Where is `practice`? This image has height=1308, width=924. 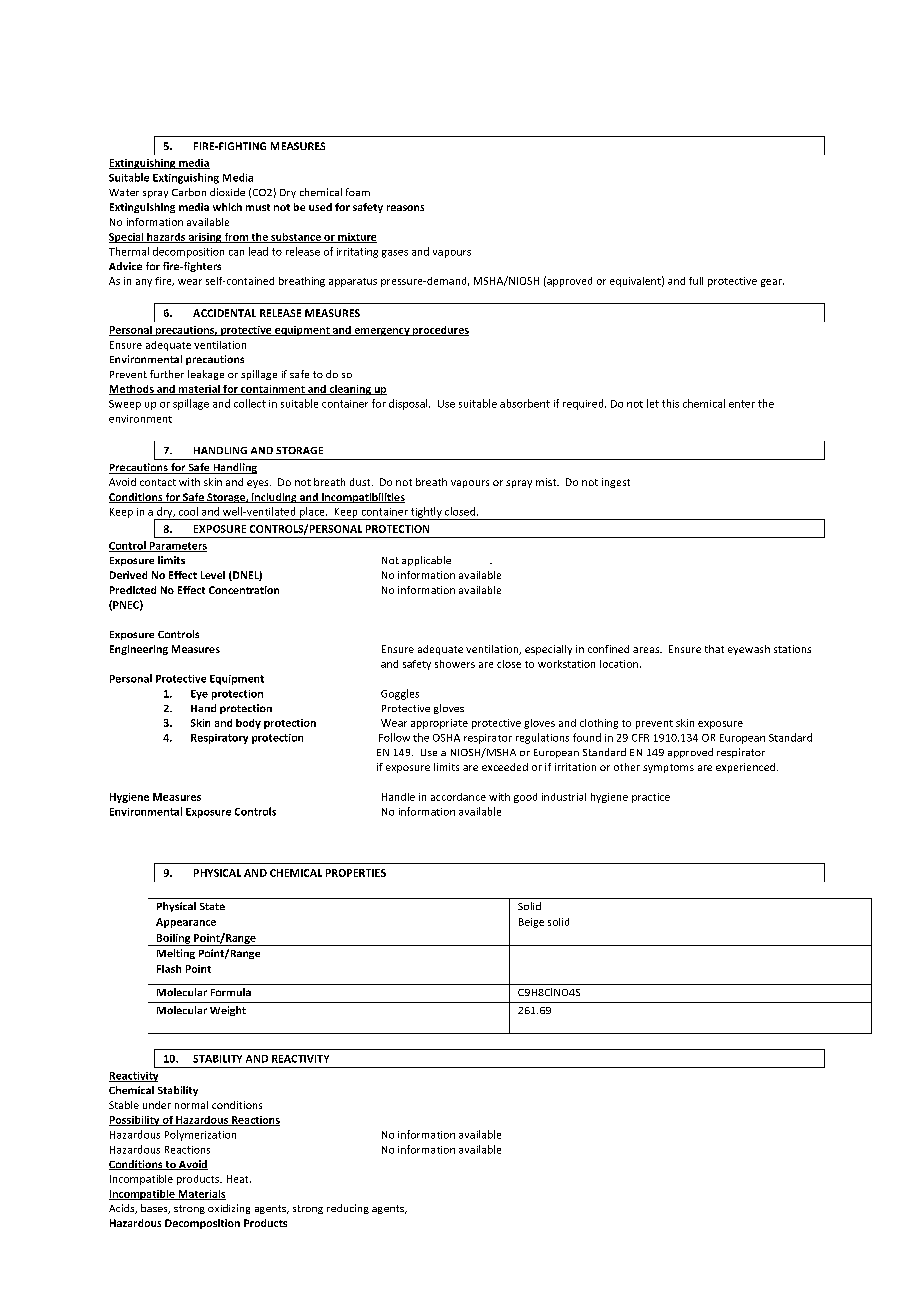
practice is located at coordinates (651, 798).
